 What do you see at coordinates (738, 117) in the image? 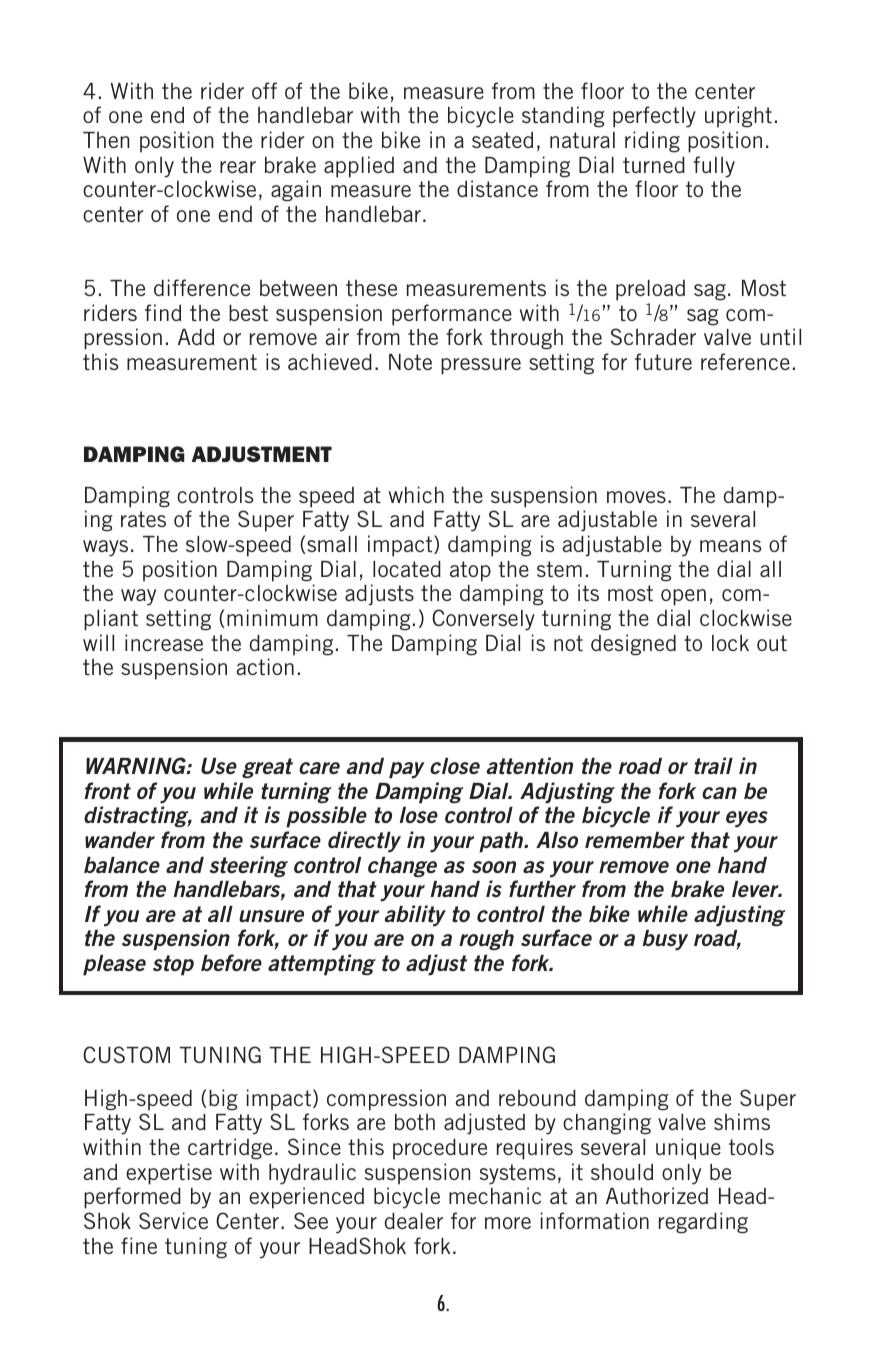
I see `upright` at bounding box center [738, 117].
